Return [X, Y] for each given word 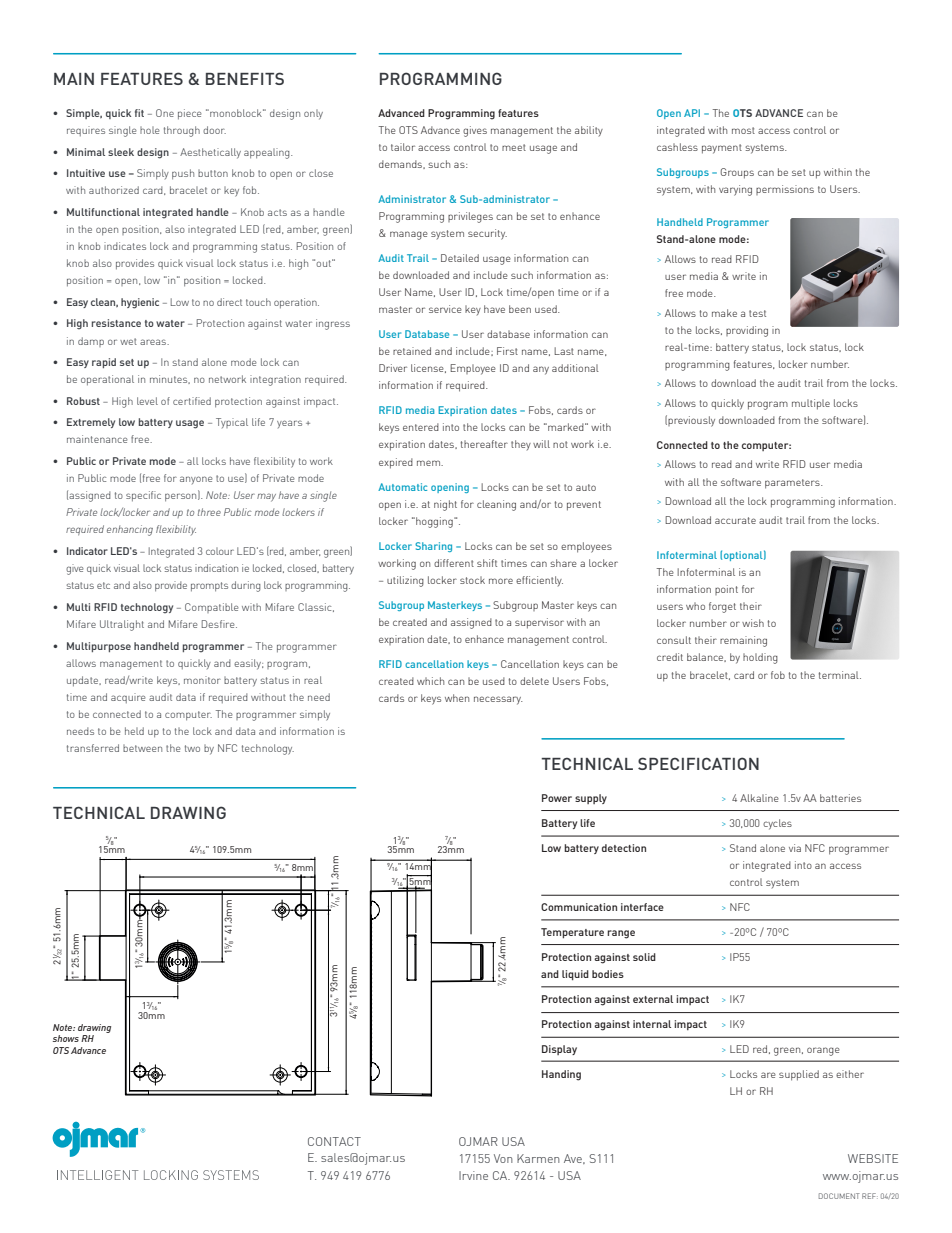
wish [753, 623]
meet [514, 147]
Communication [579, 907]
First [507, 351]
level [147, 401]
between [142, 748]
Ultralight [122, 625]
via [795, 848]
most [743, 130]
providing [747, 331]
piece [190, 114]
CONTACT [334, 1141]
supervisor [539, 623]
